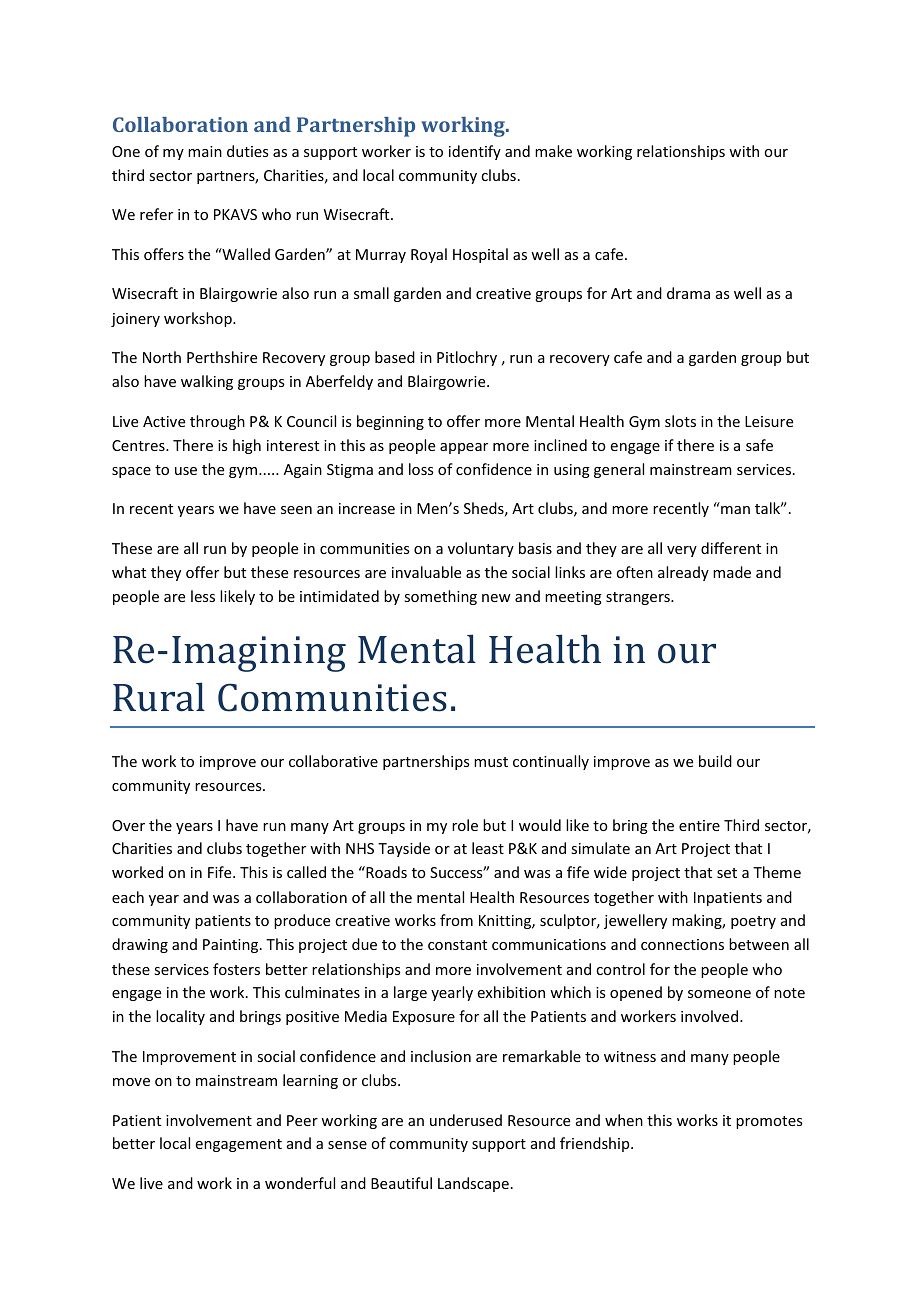 The width and height of the image is (924, 1308). Describe the element at coordinates (247, 151) in the image. I see `duties` at that location.
